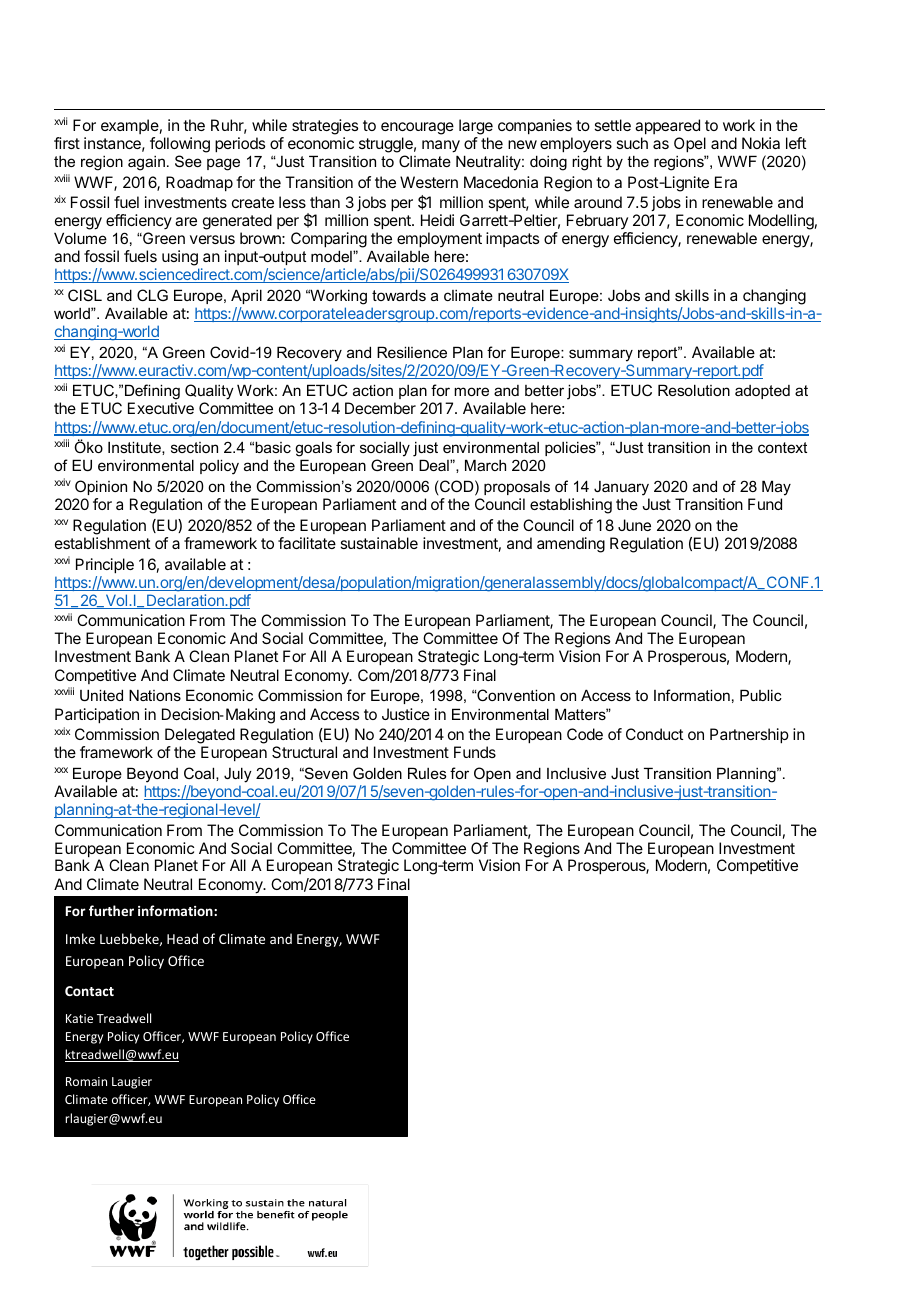 This screenshot has width=924, height=1308. Describe the element at coordinates (379, 543) in the screenshot. I see `sustainable` at that location.
